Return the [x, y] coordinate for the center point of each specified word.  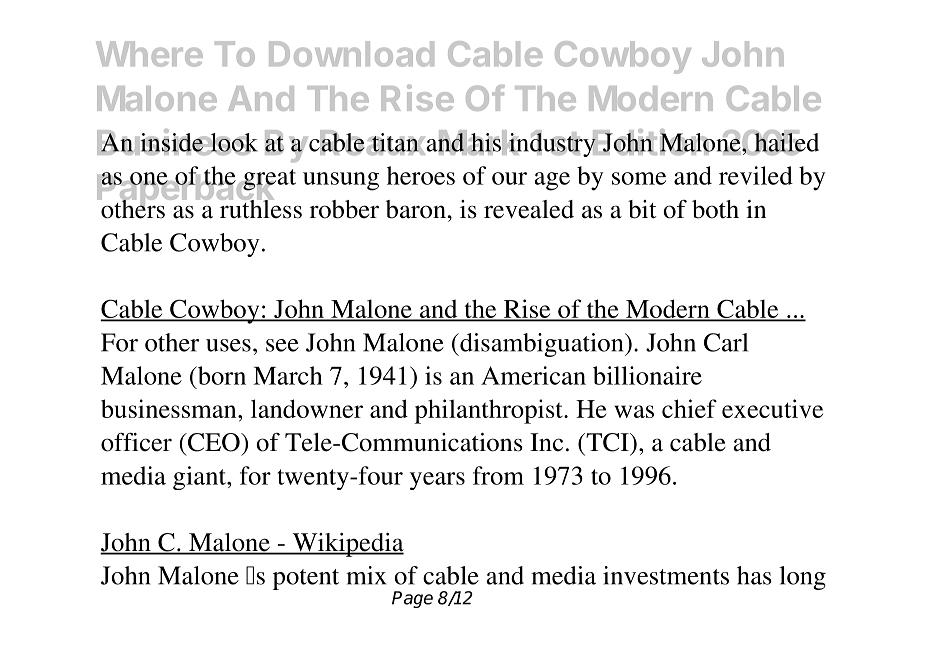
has [754, 575]
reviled [756, 175]
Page [412, 599]
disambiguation [542, 345]
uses [228, 345]
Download [351, 54]
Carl [726, 342]
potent [306, 579]
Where [149, 54]
